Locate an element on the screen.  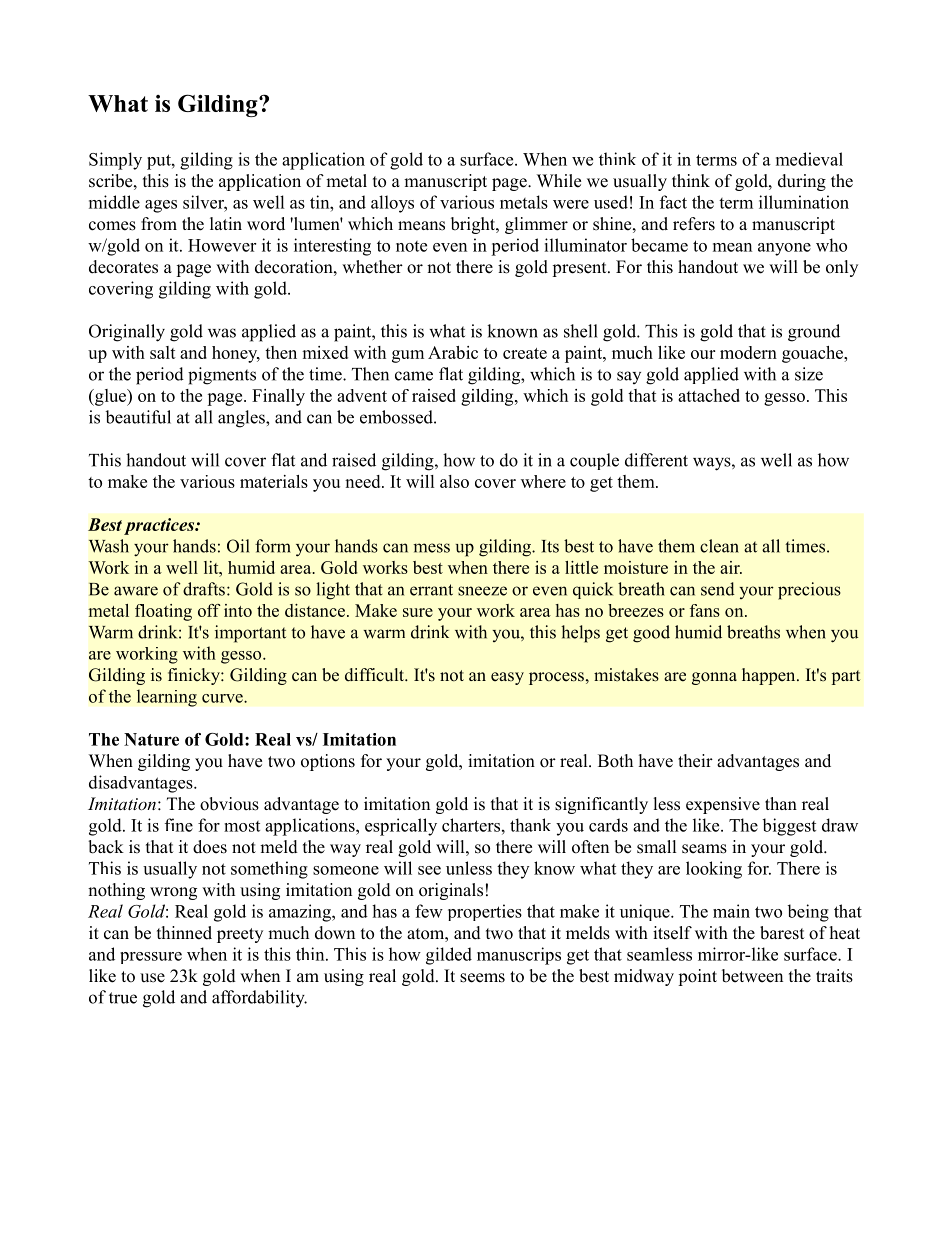
during is located at coordinates (802, 182).
